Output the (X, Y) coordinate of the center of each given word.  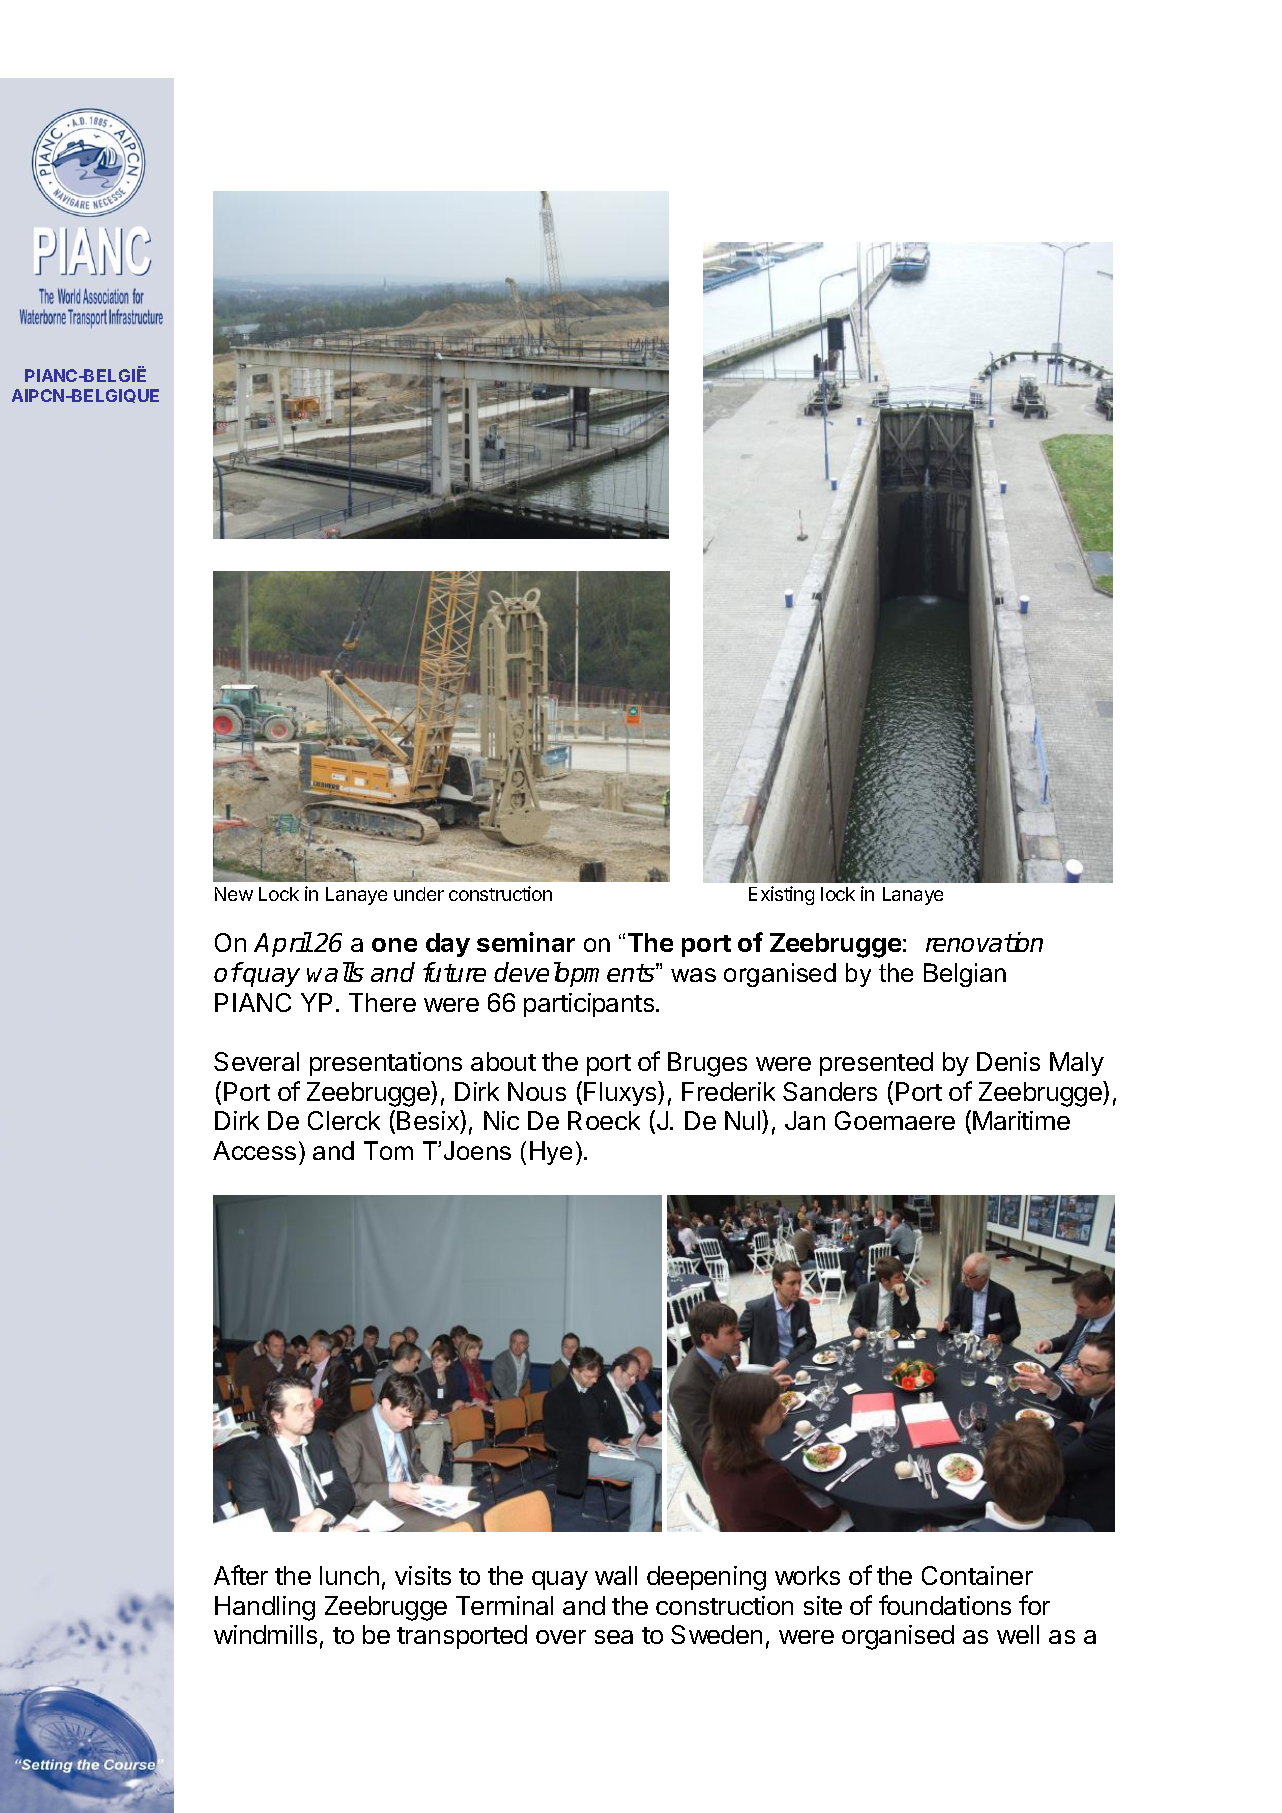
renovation (984, 942)
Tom (388, 1150)
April (283, 944)
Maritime (1021, 1120)
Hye (551, 1153)
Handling (265, 1608)
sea (614, 1637)
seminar (526, 942)
